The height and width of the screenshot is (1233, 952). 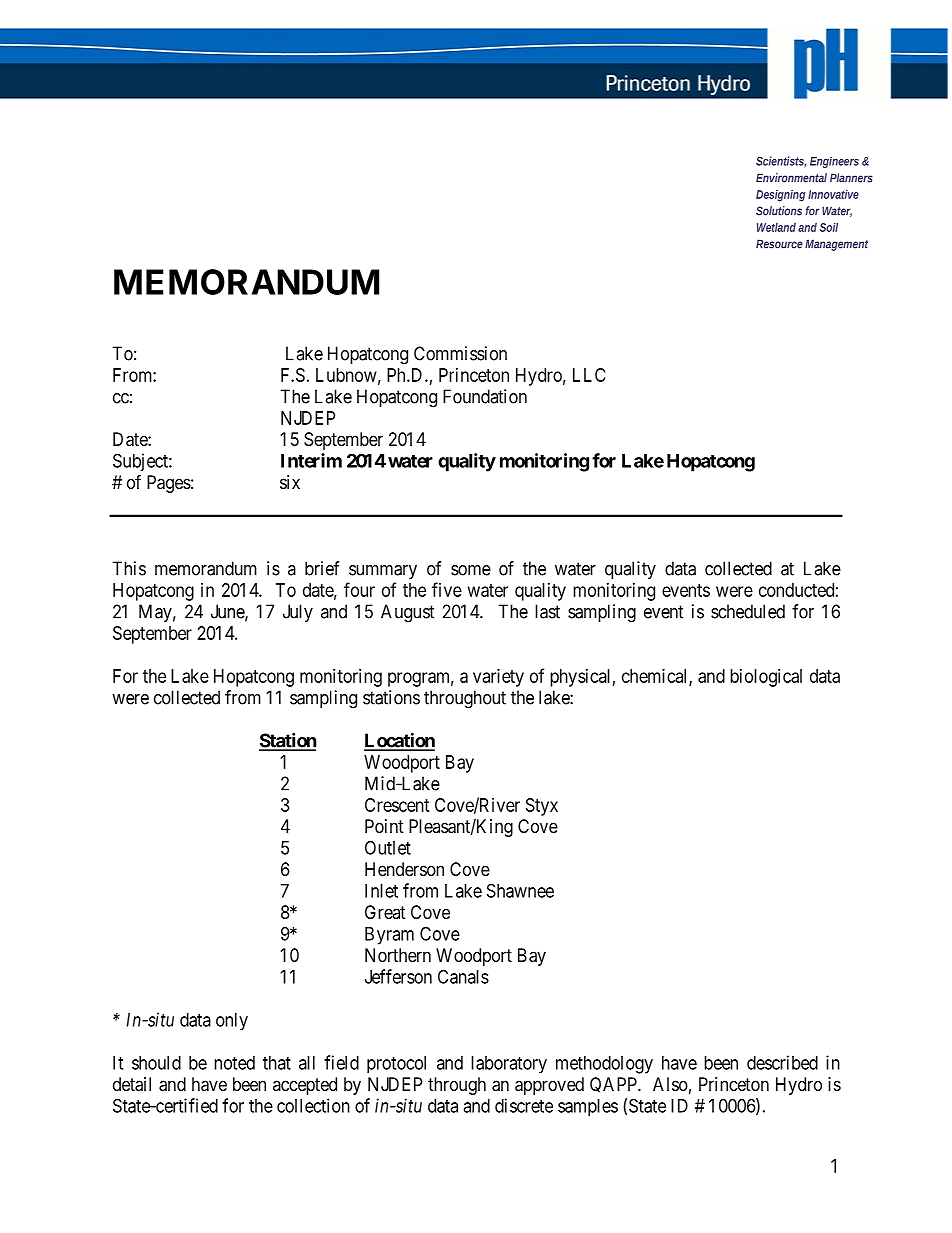 I want to click on July, so click(x=298, y=613).
